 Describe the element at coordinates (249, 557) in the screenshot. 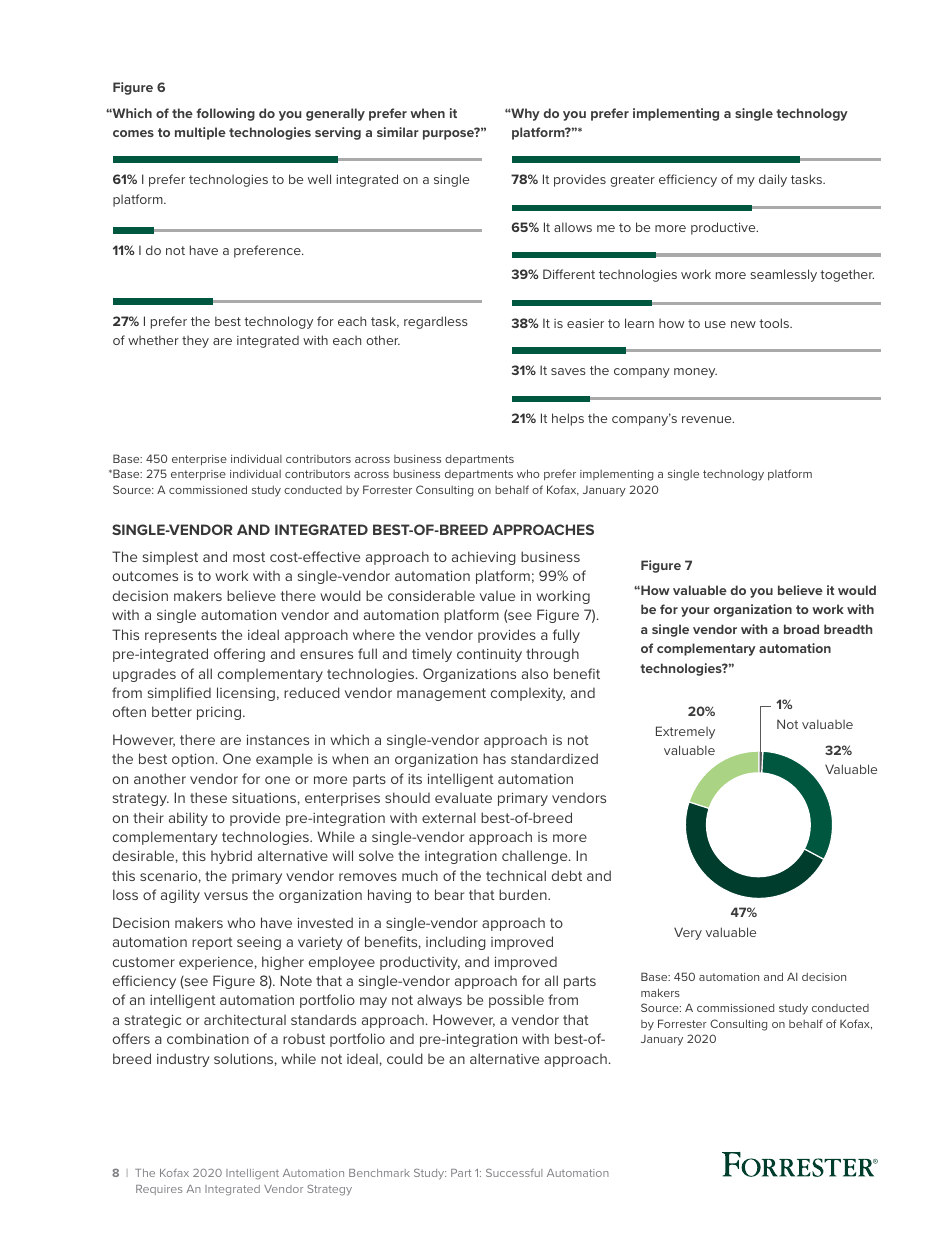

I see `most` at that location.
